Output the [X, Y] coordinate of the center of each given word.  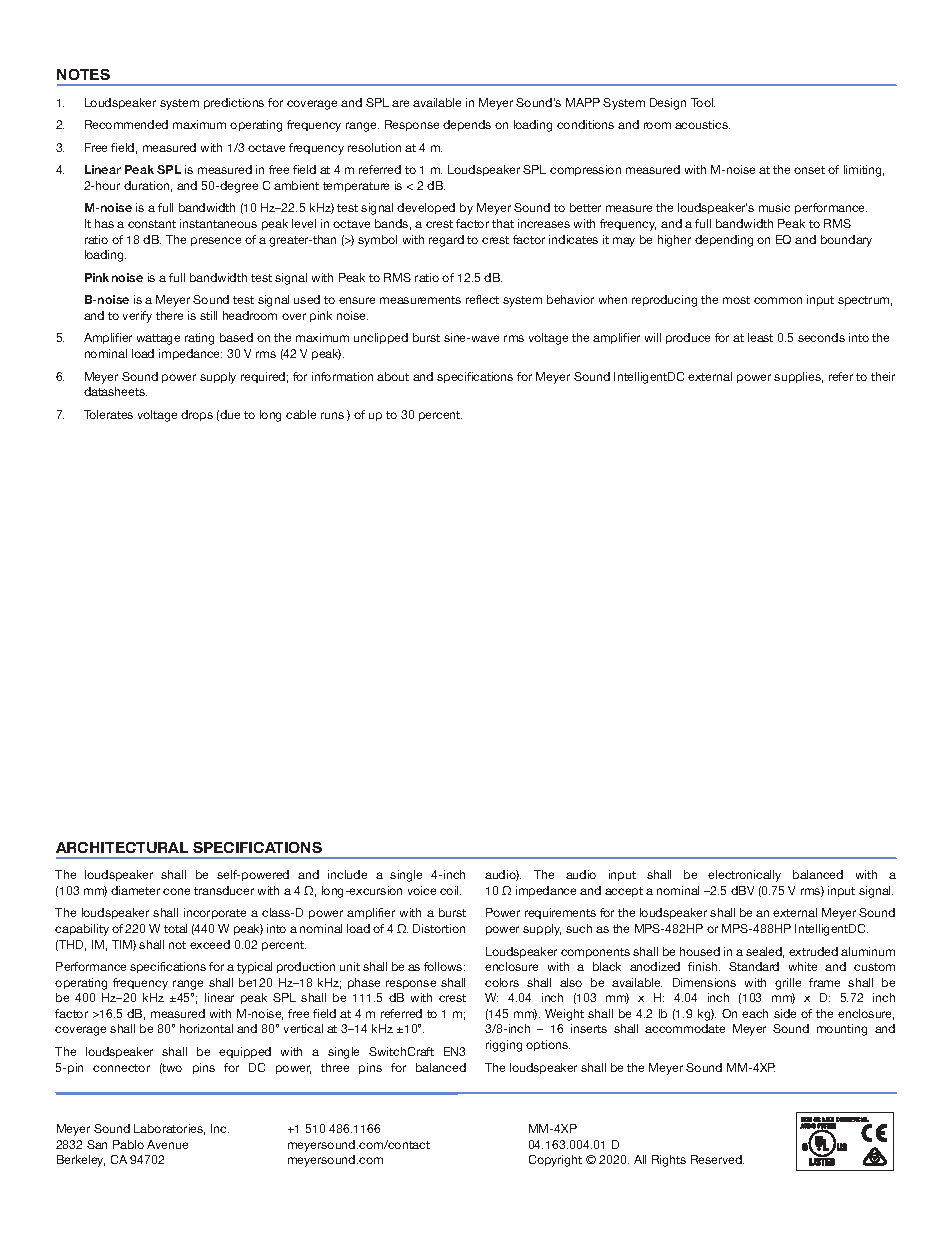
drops [197, 415]
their [883, 376]
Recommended [126, 124]
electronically [744, 876]
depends [467, 125]
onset [809, 170]
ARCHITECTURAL [122, 847]
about [393, 376]
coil [450, 890]
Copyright [555, 1161]
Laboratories [169, 1129]
